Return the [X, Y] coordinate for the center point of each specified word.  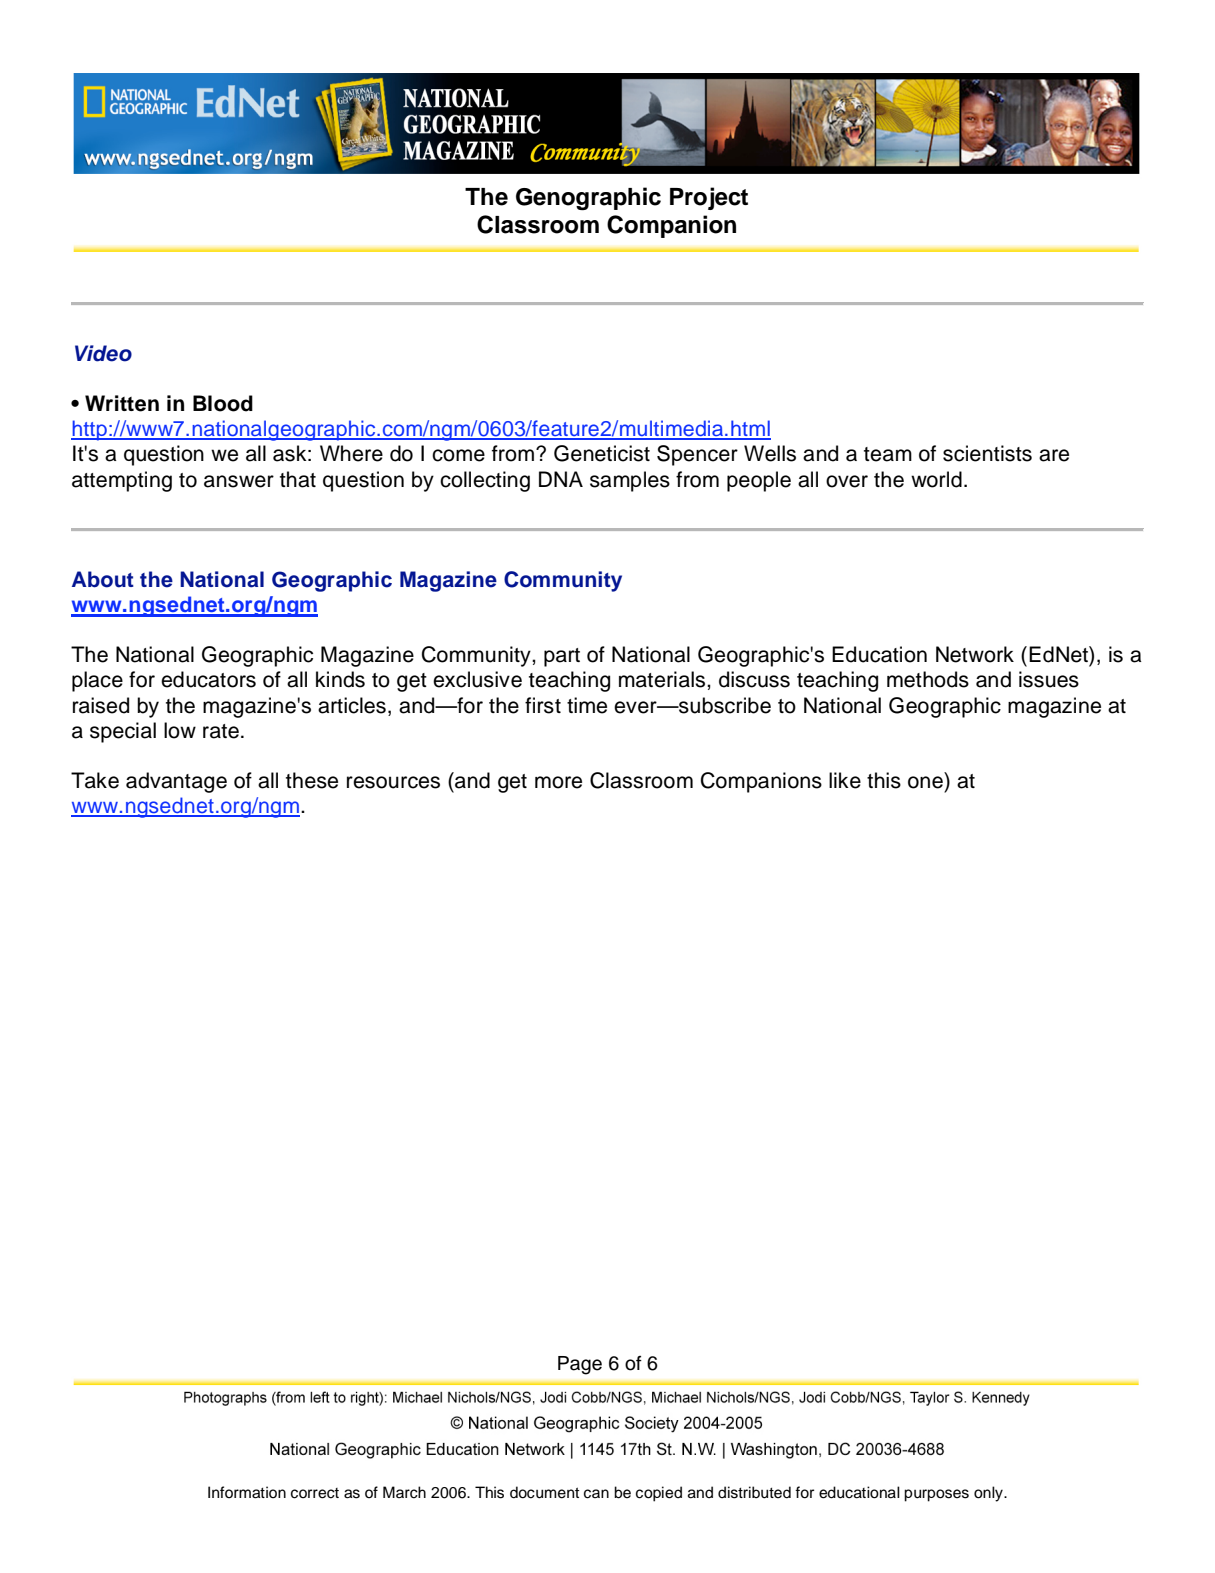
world [936, 479]
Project [709, 198]
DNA [561, 479]
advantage [176, 782]
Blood [223, 403]
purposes [936, 1495]
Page [580, 1365]
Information [247, 1492]
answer [239, 481]
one [925, 782]
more [558, 782]
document [544, 1492]
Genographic [588, 198]
